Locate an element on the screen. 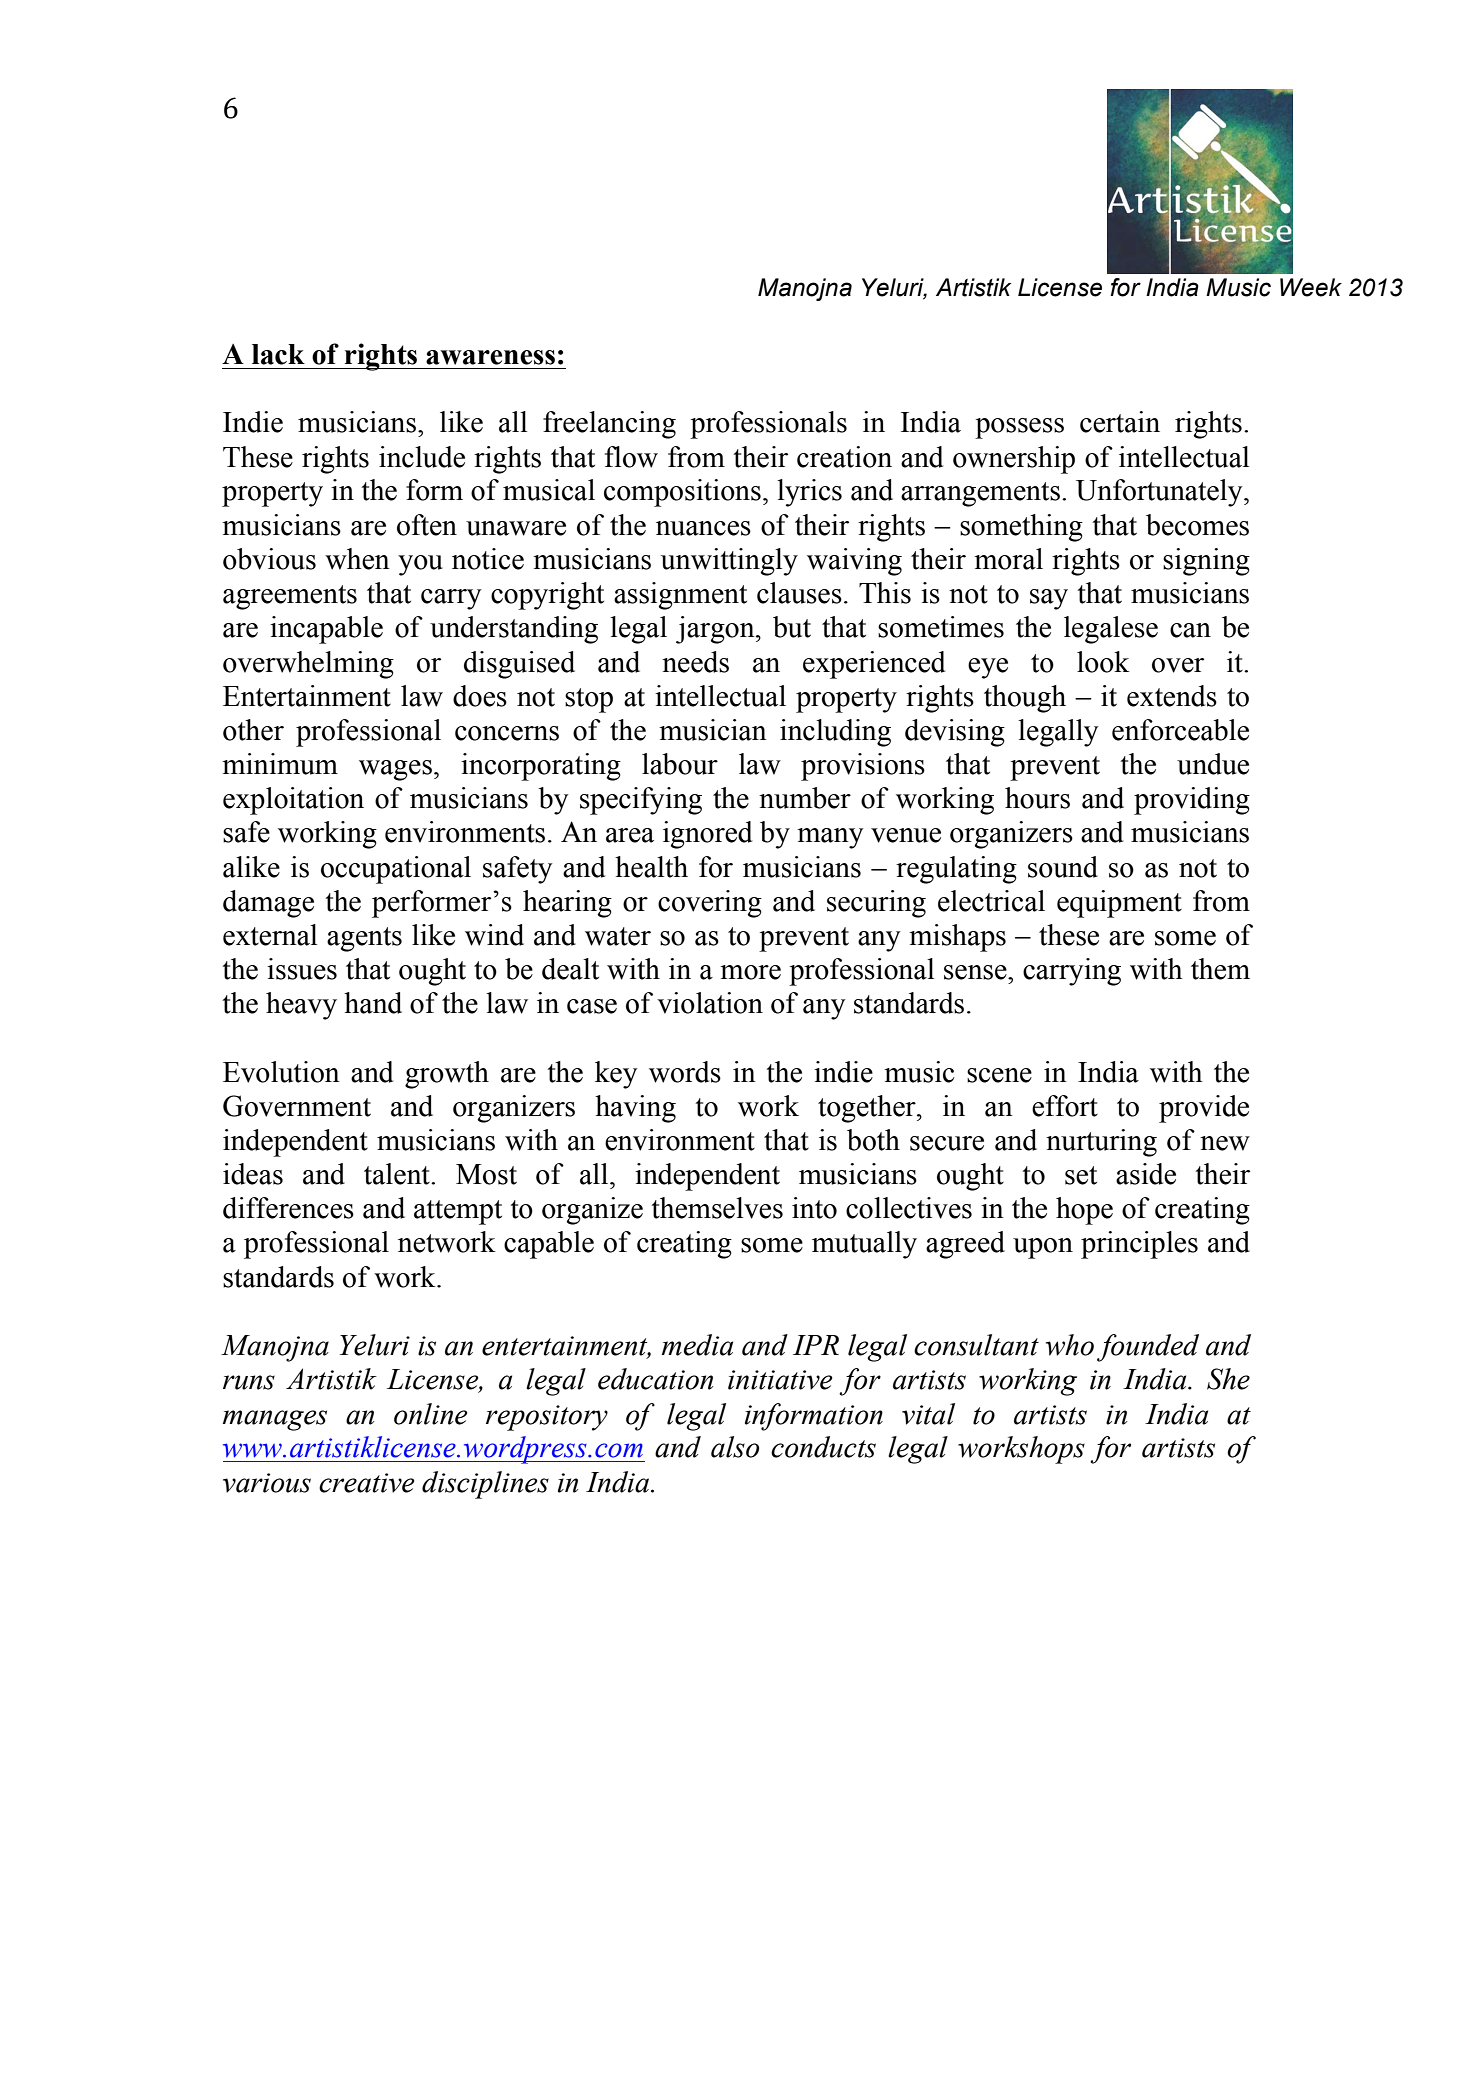 Image resolution: width=1474 pixels, height=2085 pixels. She is located at coordinates (1228, 1379).
